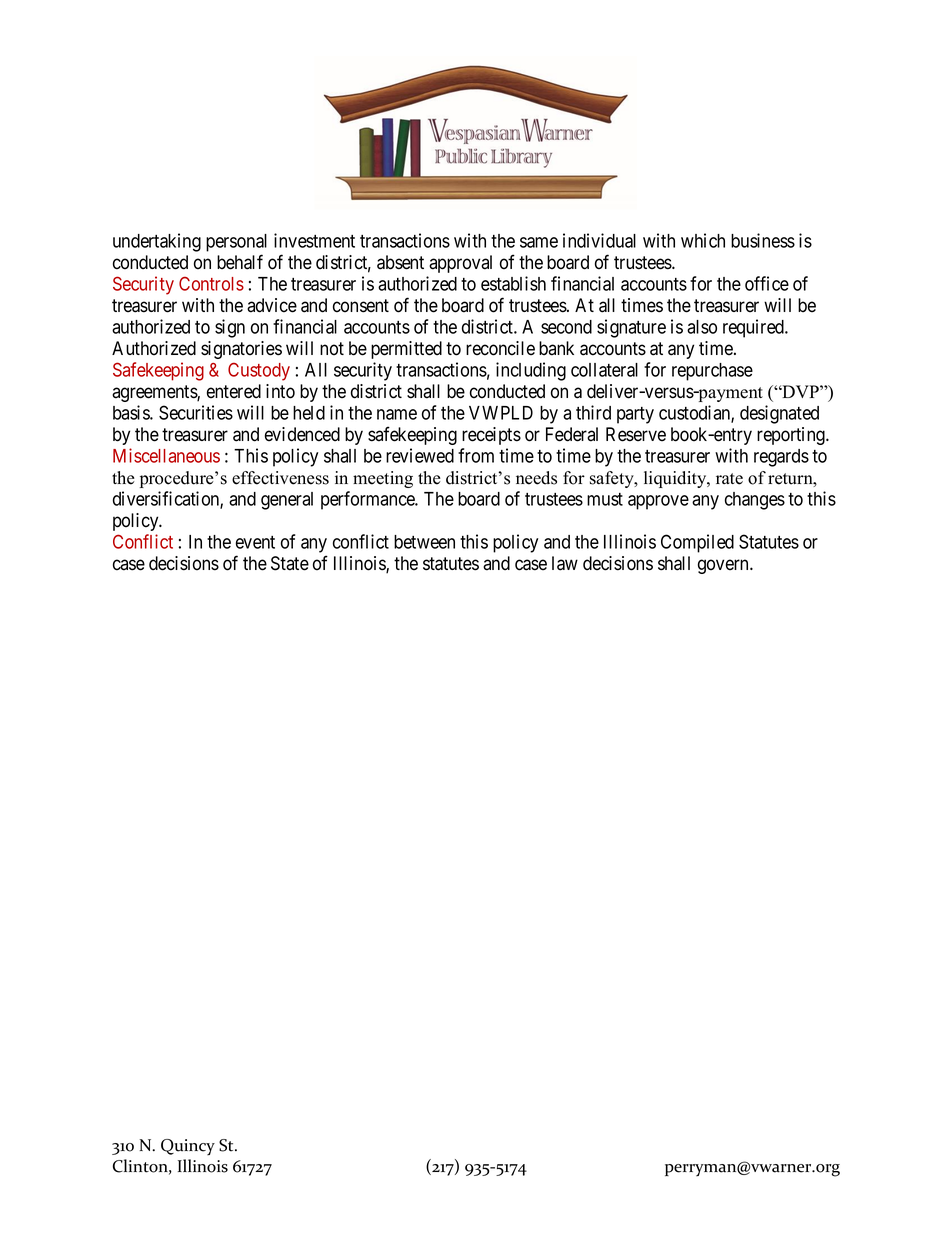 Image resolution: width=952 pixels, height=1233 pixels. What do you see at coordinates (240, 262) in the document?
I see `behalf` at bounding box center [240, 262].
